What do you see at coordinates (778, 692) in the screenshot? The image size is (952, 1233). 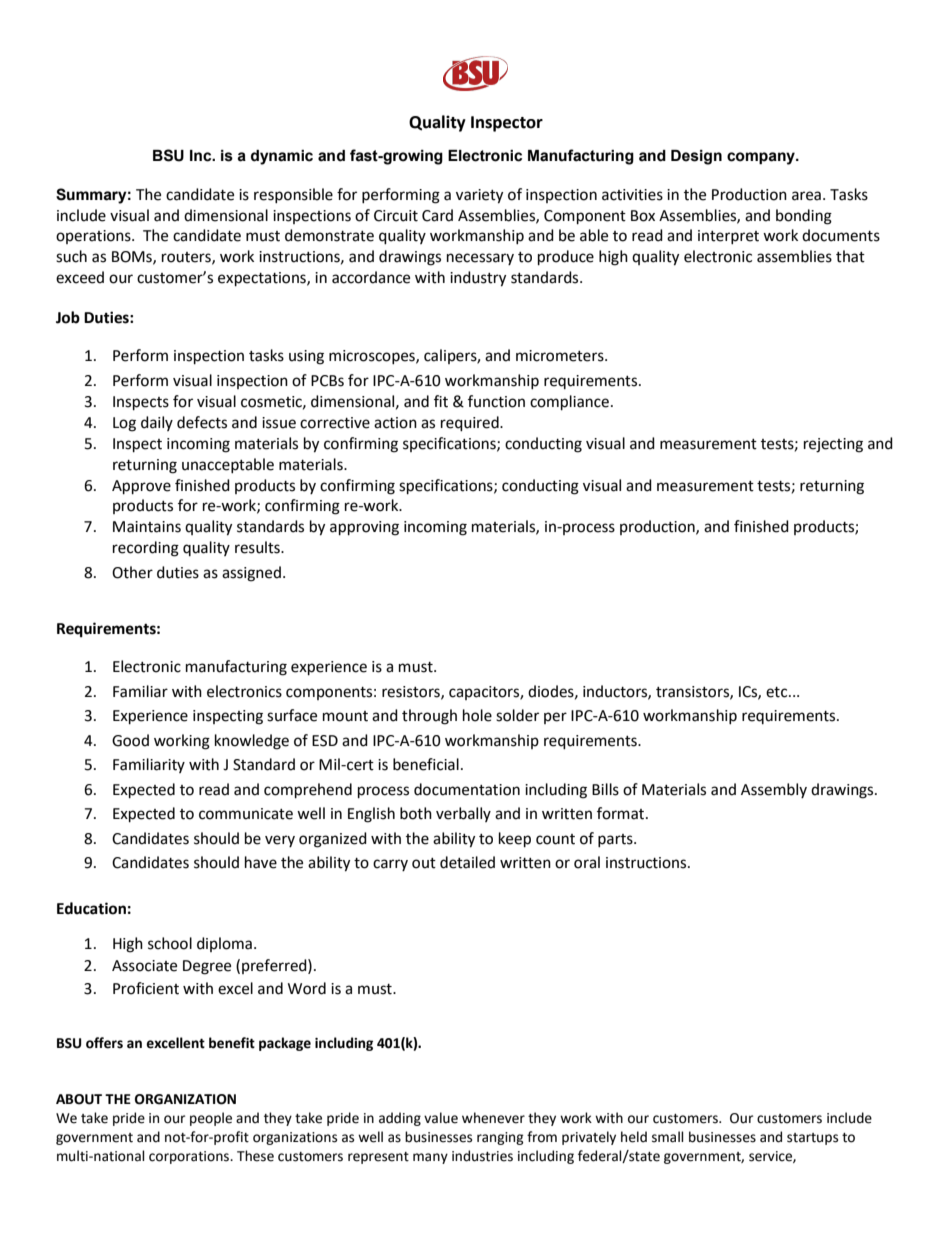 I see `etc` at bounding box center [778, 692].
